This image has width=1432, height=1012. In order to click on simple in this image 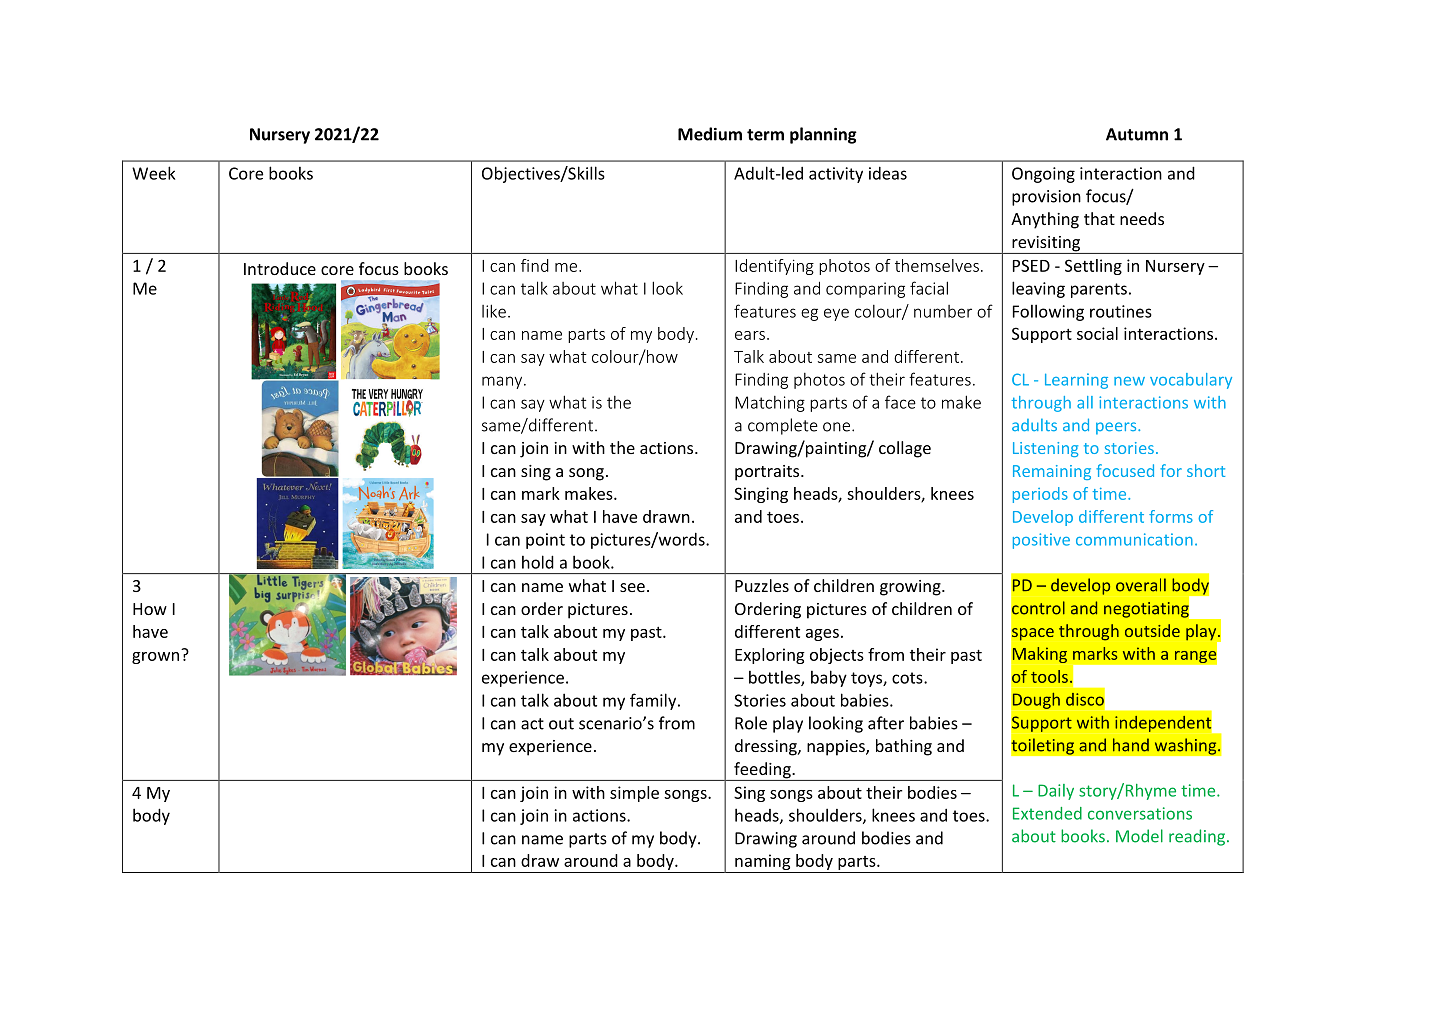, I will do `click(634, 794)`.
